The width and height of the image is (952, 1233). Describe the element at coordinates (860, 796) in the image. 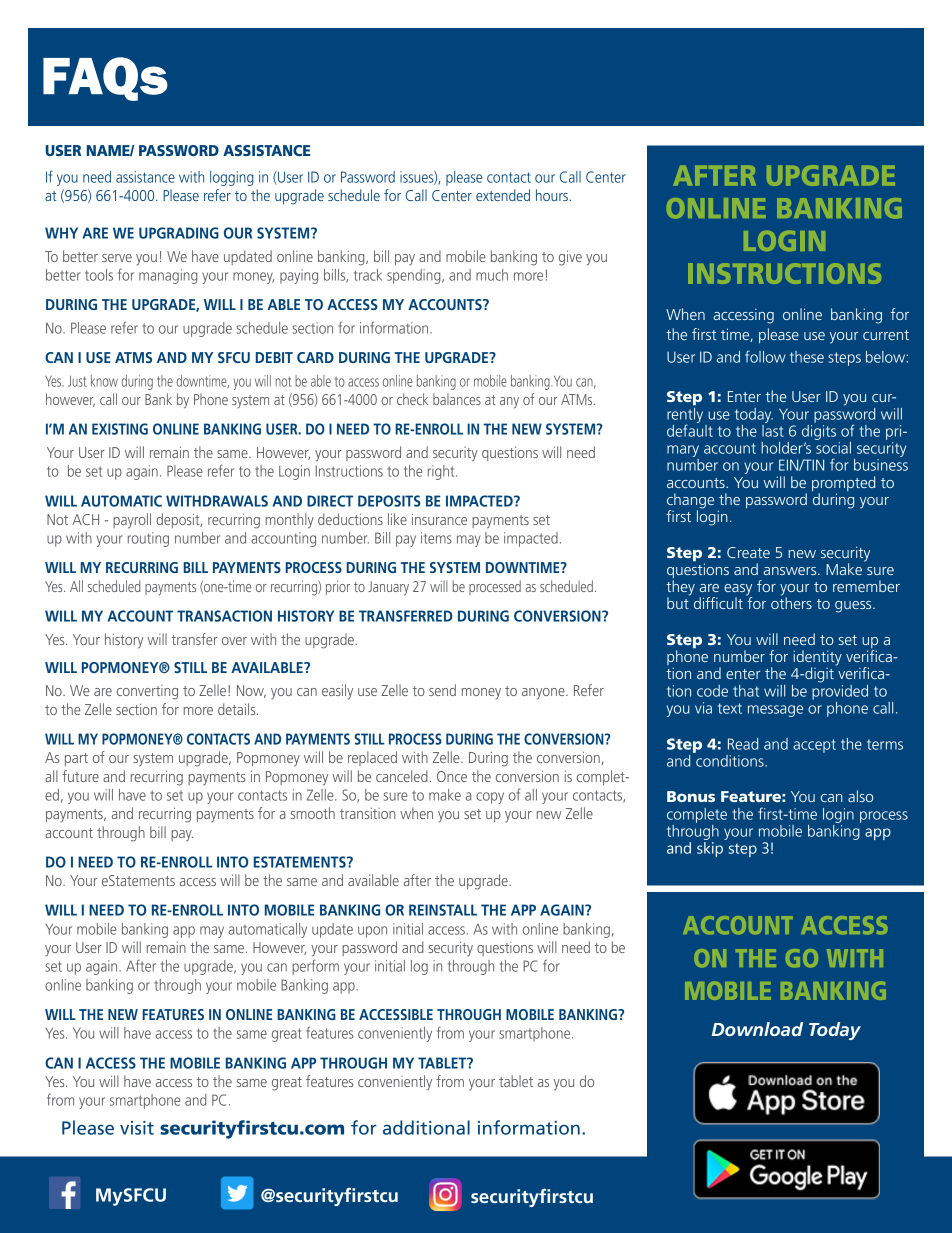

I see `also` at that location.
